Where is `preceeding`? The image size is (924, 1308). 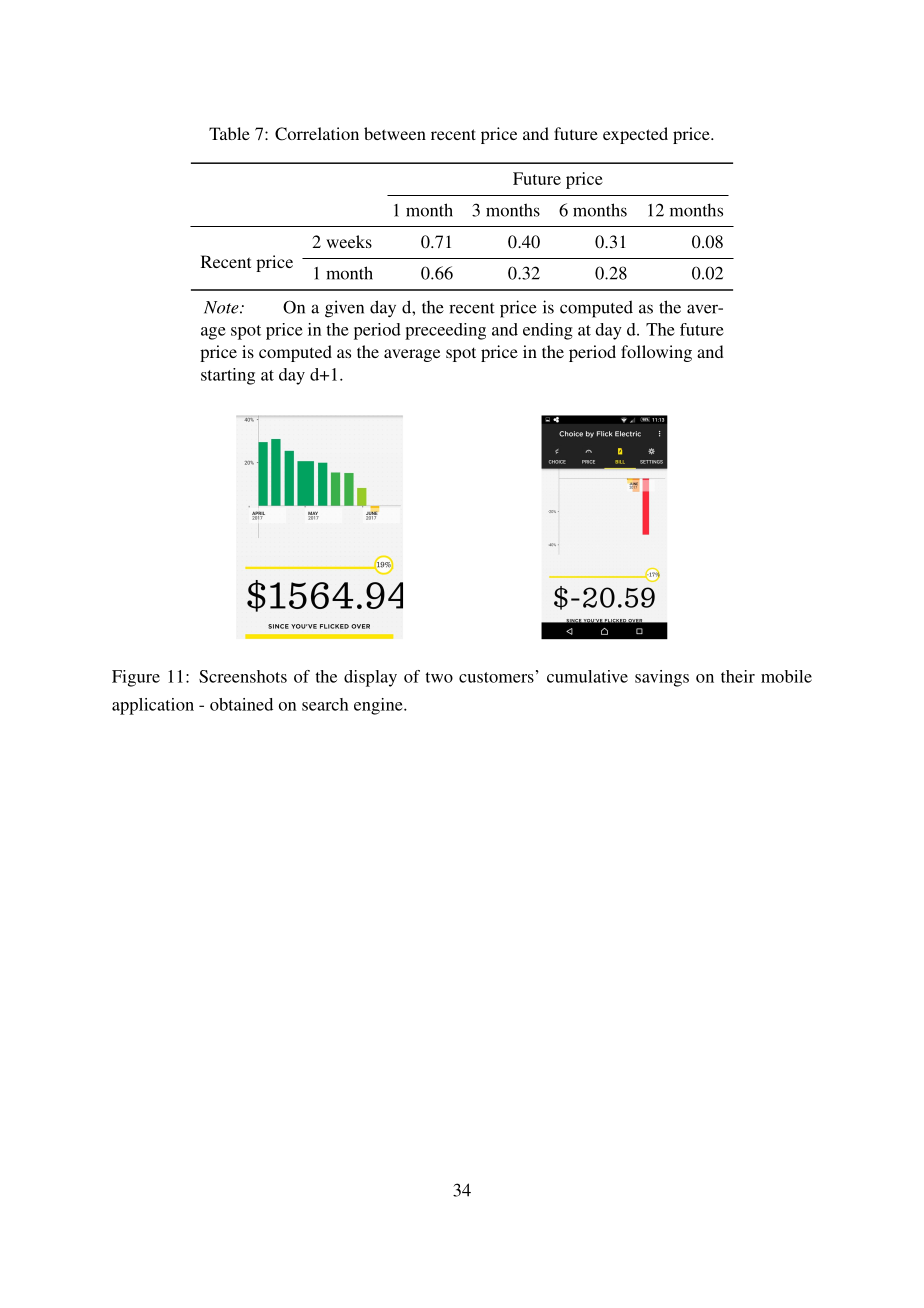 preceeding is located at coordinates (445, 331).
